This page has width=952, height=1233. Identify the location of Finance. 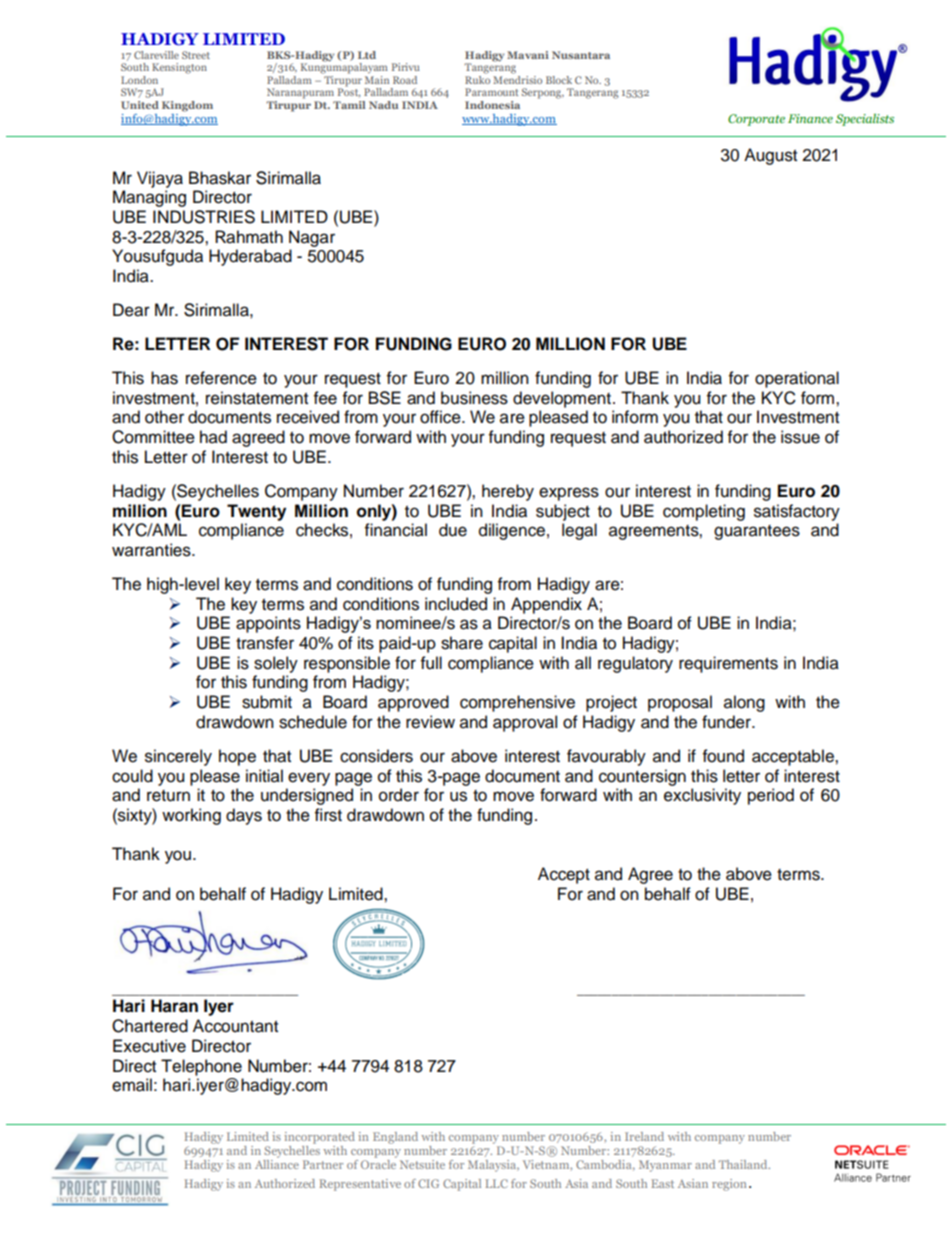
(810, 118).
